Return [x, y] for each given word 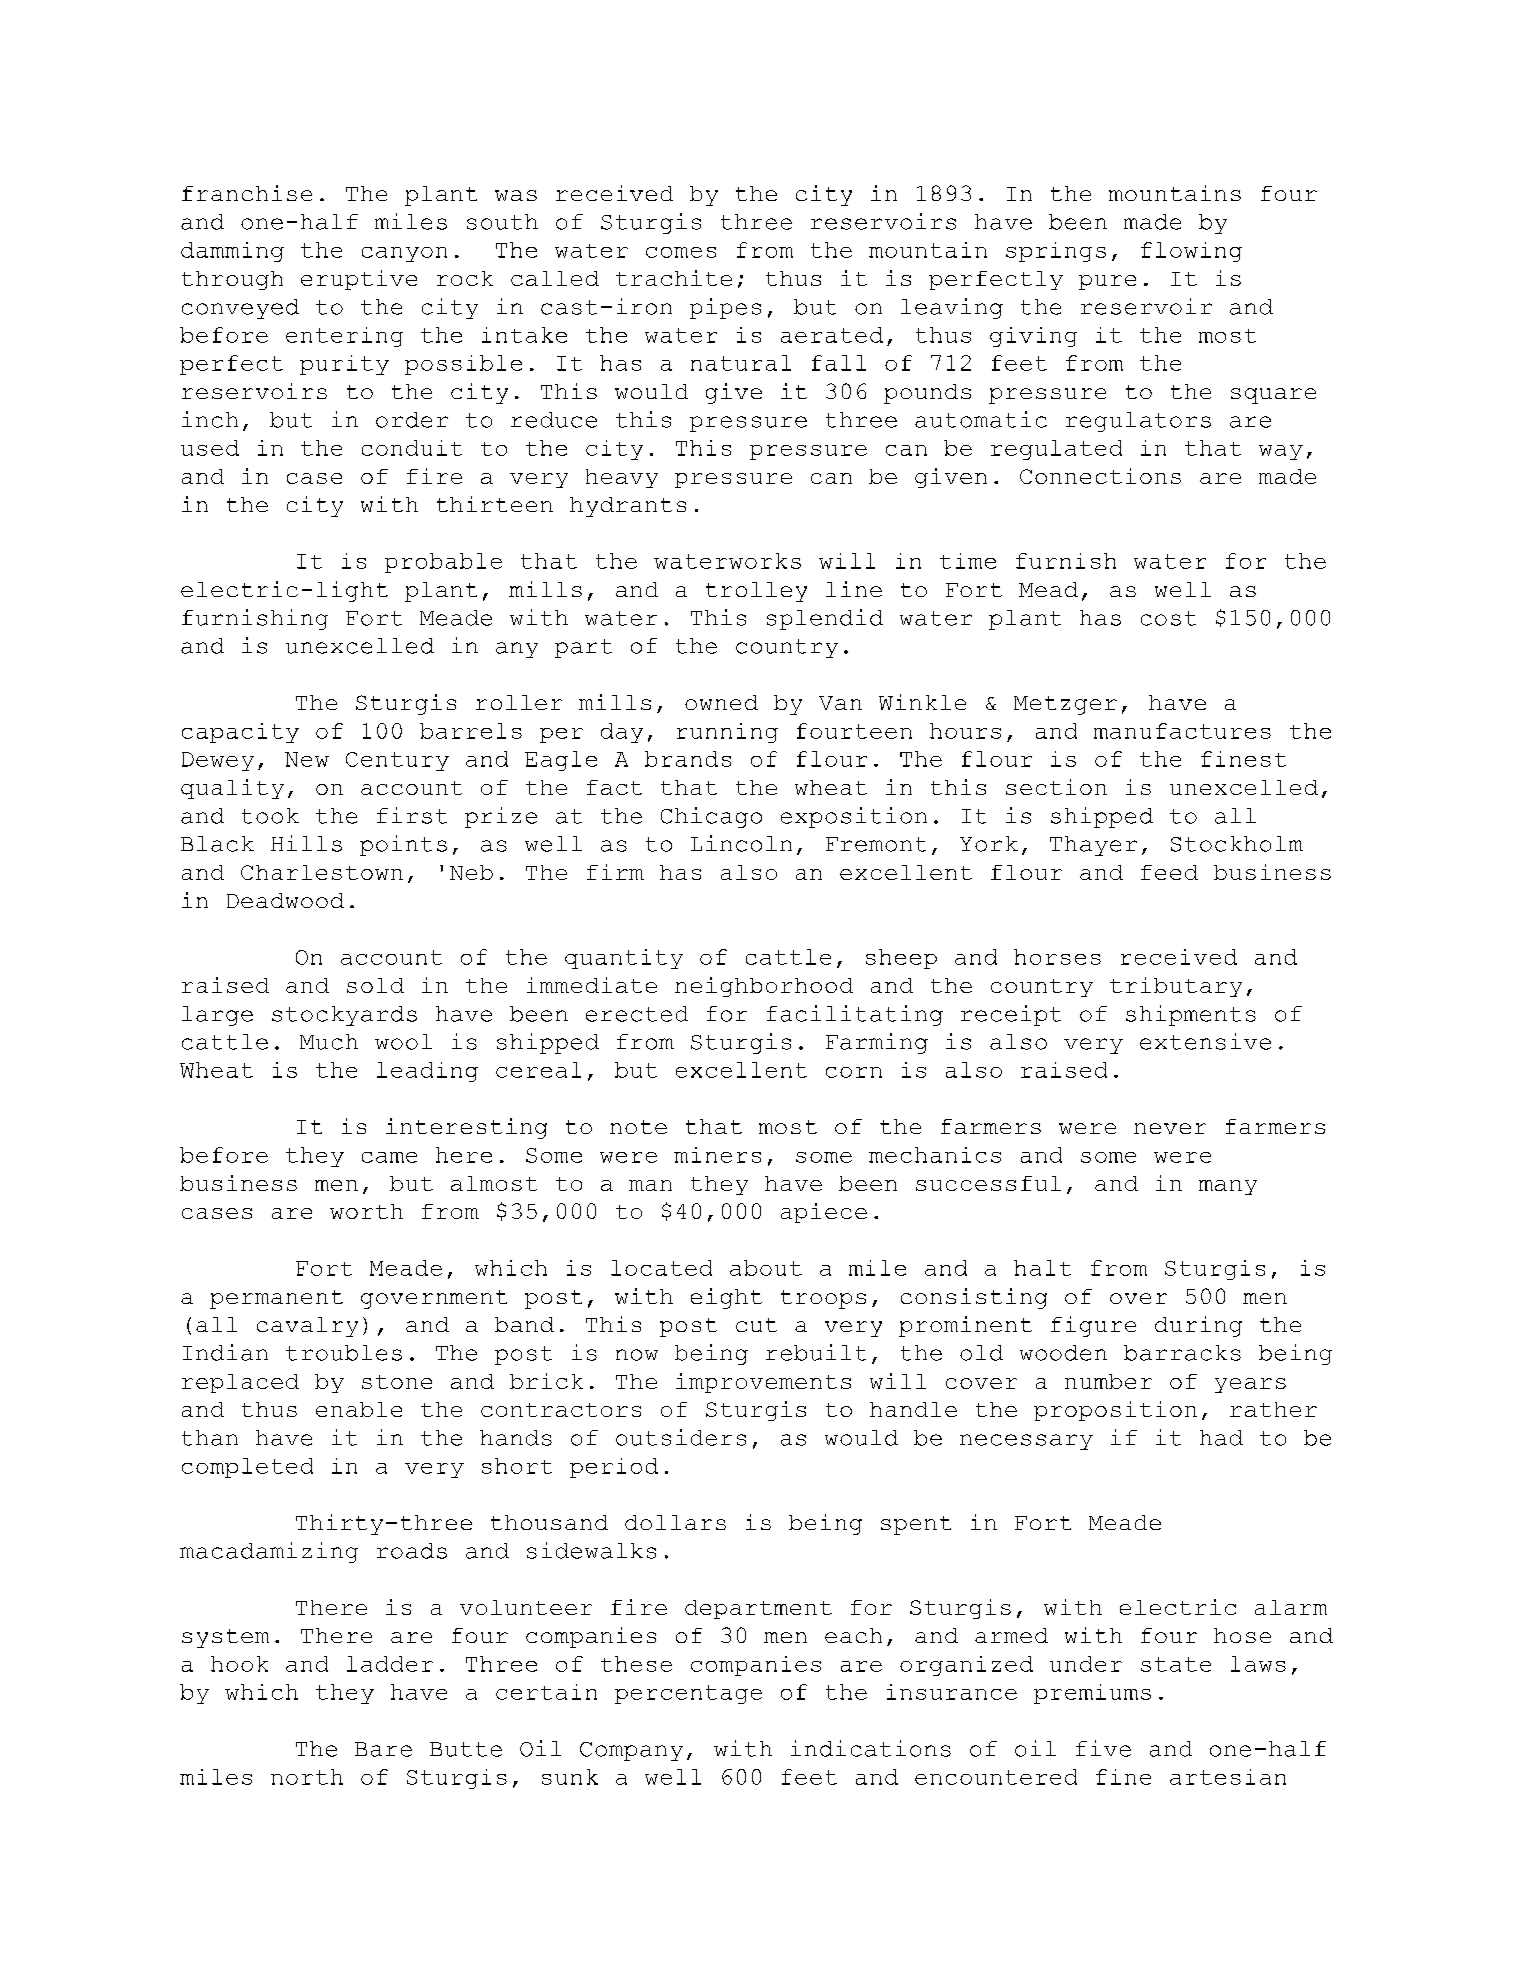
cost [1168, 618]
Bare [383, 1749]
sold [375, 985]
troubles [344, 1353]
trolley [756, 592]
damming [232, 252]
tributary [1176, 987]
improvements [763, 1383]
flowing [1191, 252]
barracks [1182, 1353]
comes [681, 252]
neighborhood [764, 987]
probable [443, 563]
